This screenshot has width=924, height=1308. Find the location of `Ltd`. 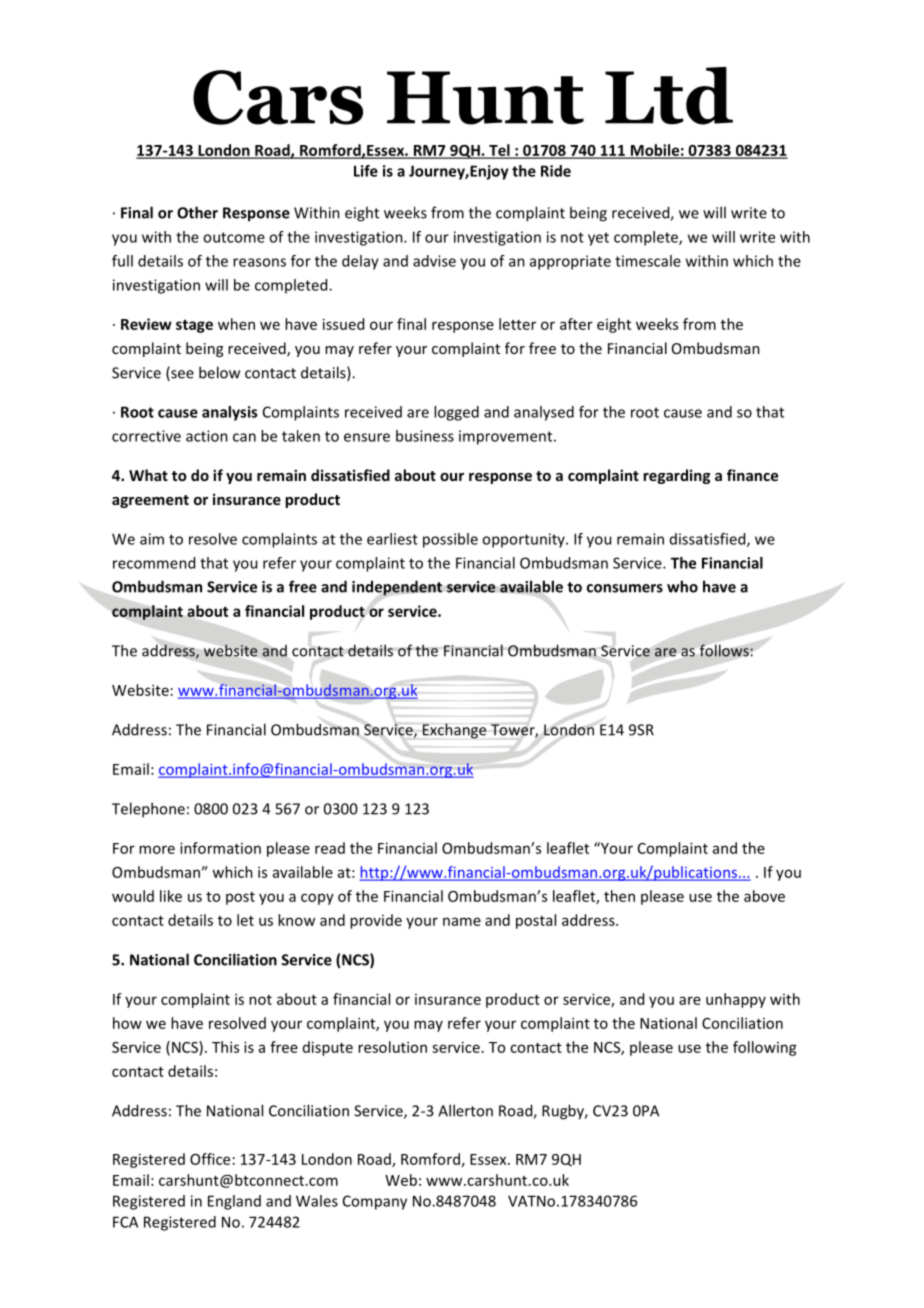

Ltd is located at coordinates (669, 96).
